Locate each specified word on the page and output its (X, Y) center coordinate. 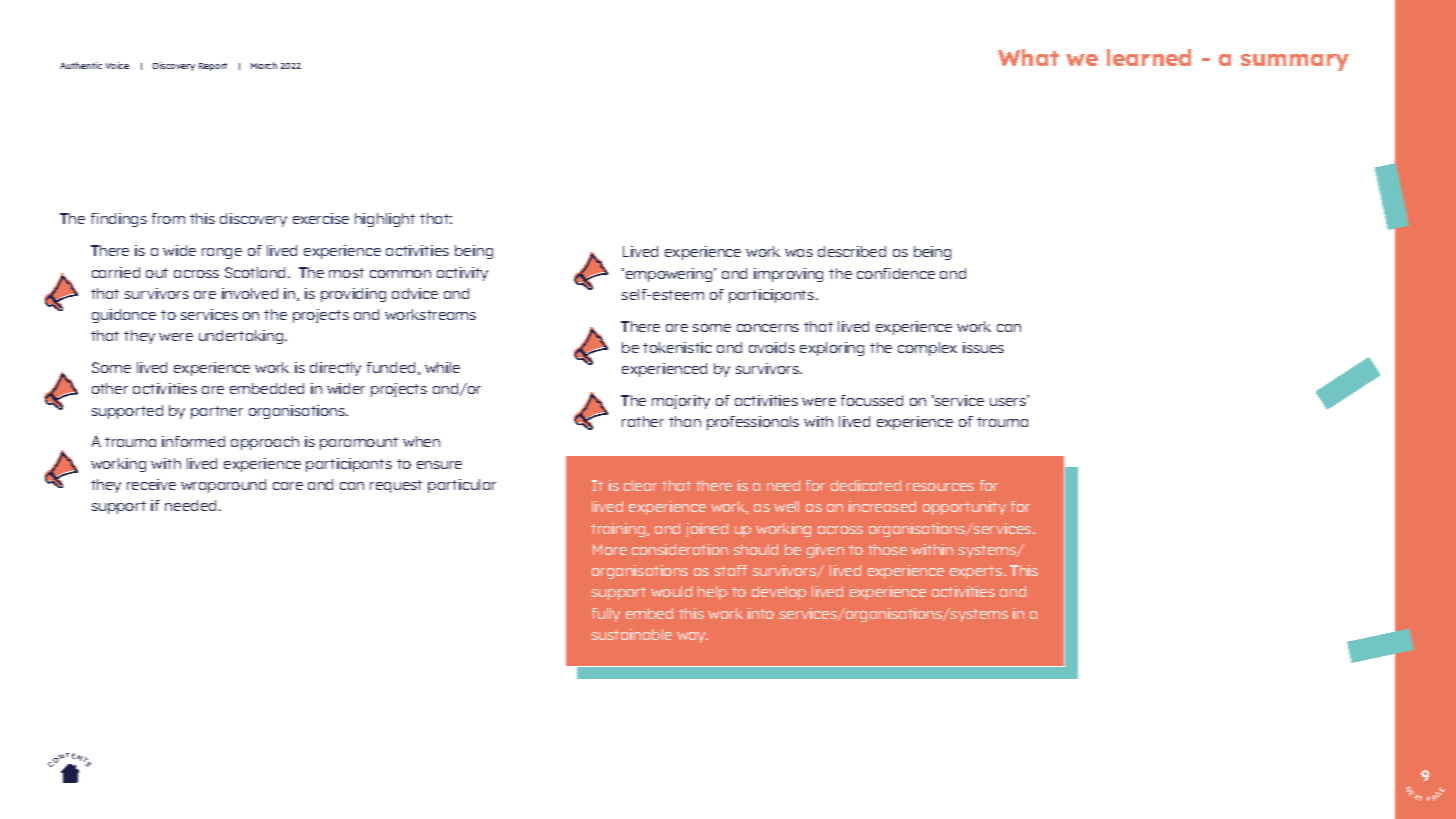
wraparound (223, 486)
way (692, 637)
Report (213, 67)
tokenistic (677, 347)
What (1028, 57)
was (799, 253)
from (168, 218)
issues (983, 347)
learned (1149, 57)
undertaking (242, 337)
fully (606, 615)
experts (977, 572)
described (852, 251)
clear (640, 485)
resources (940, 487)
